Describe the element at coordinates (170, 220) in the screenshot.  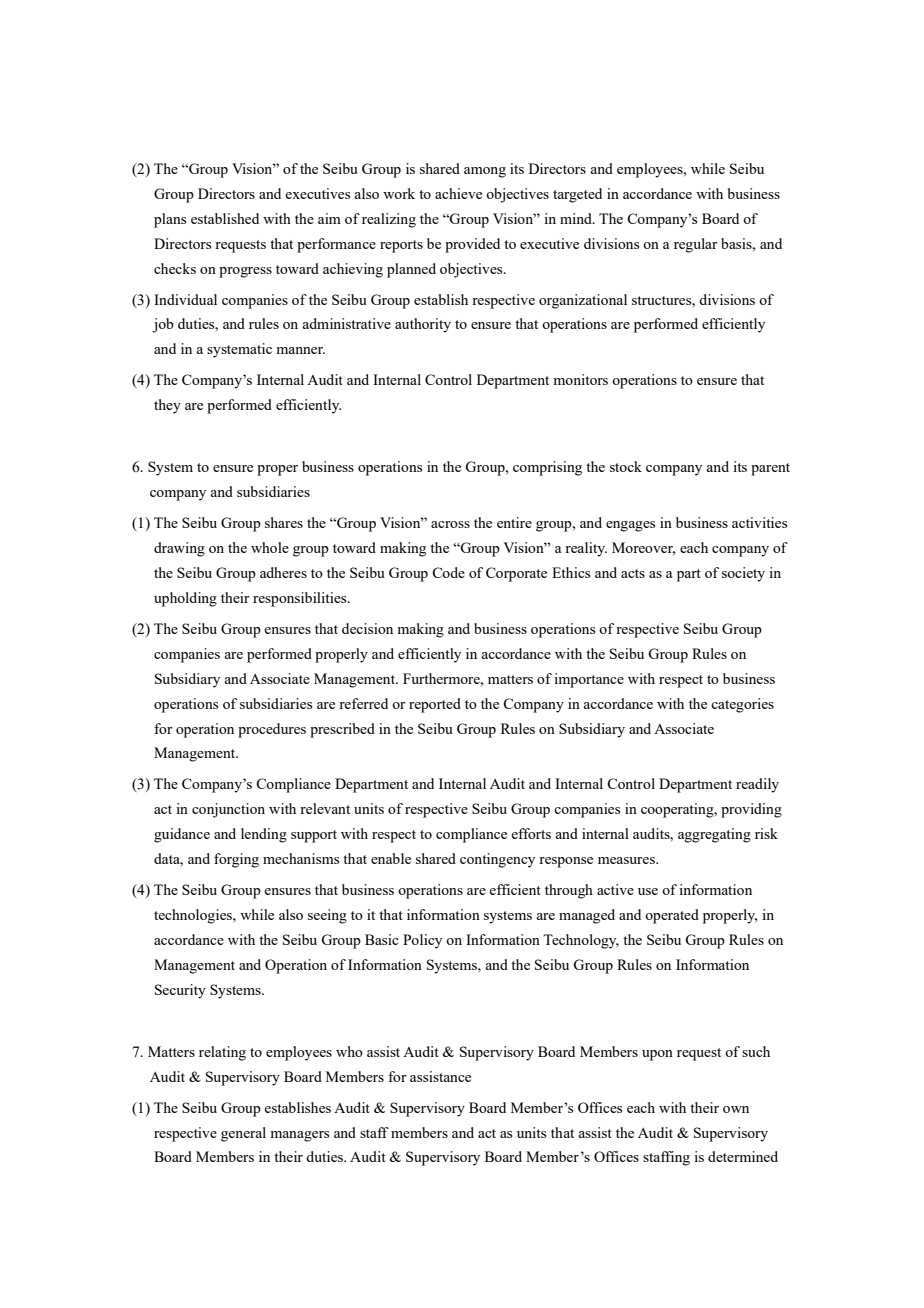
I see `plans` at that location.
